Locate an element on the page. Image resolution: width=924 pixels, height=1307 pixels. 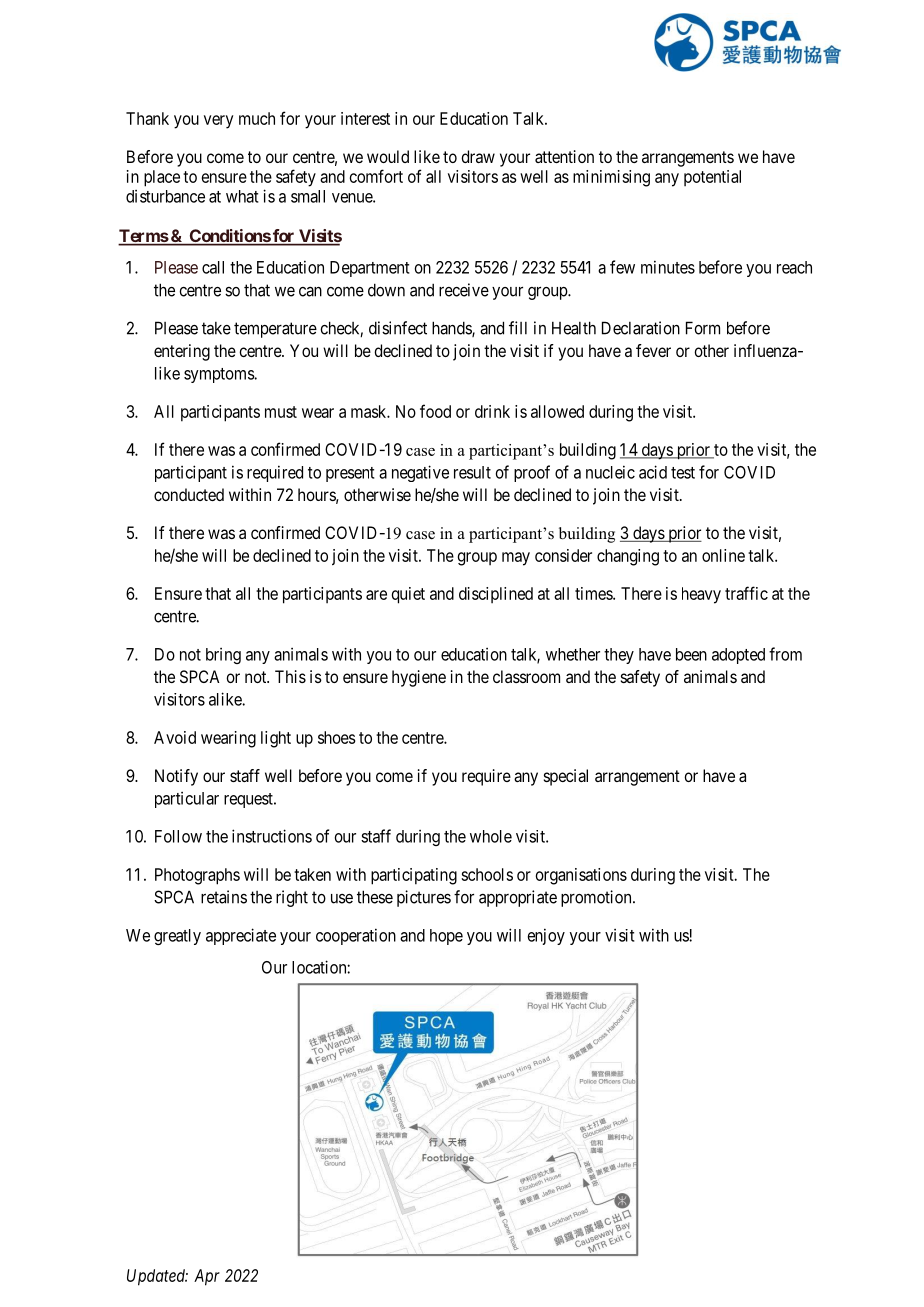
potential is located at coordinates (712, 178).
